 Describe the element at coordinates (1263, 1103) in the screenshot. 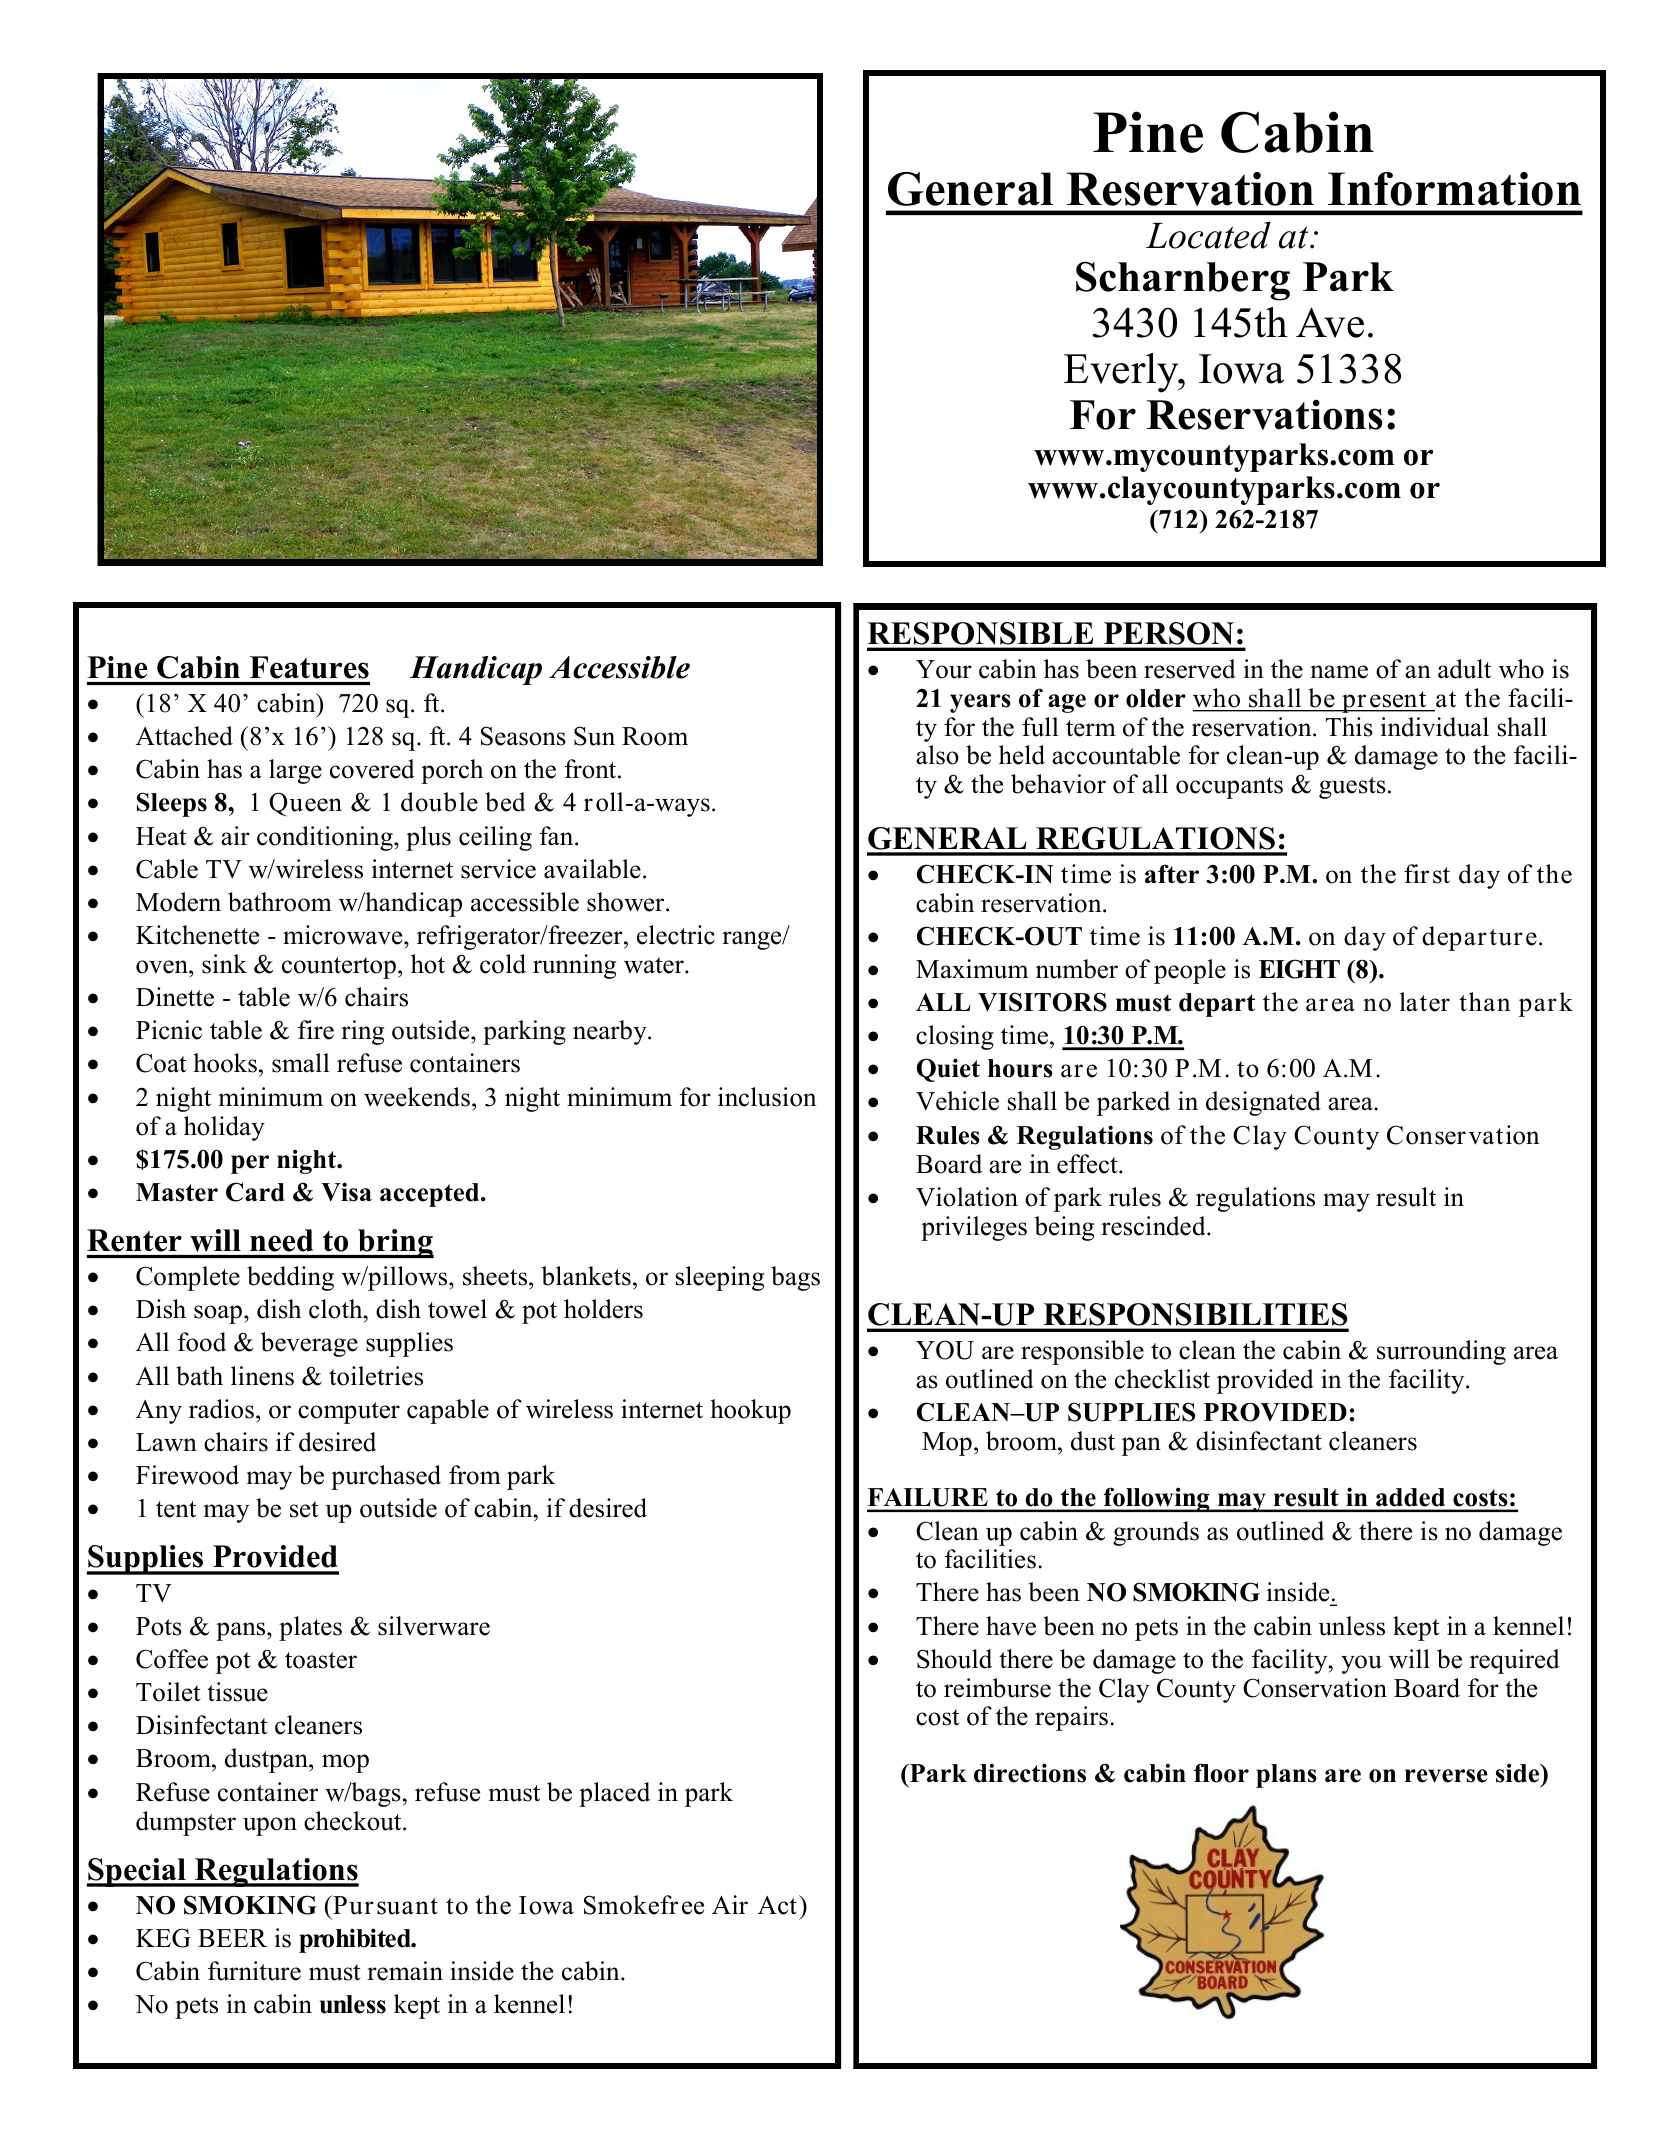

I see `designated` at that location.
